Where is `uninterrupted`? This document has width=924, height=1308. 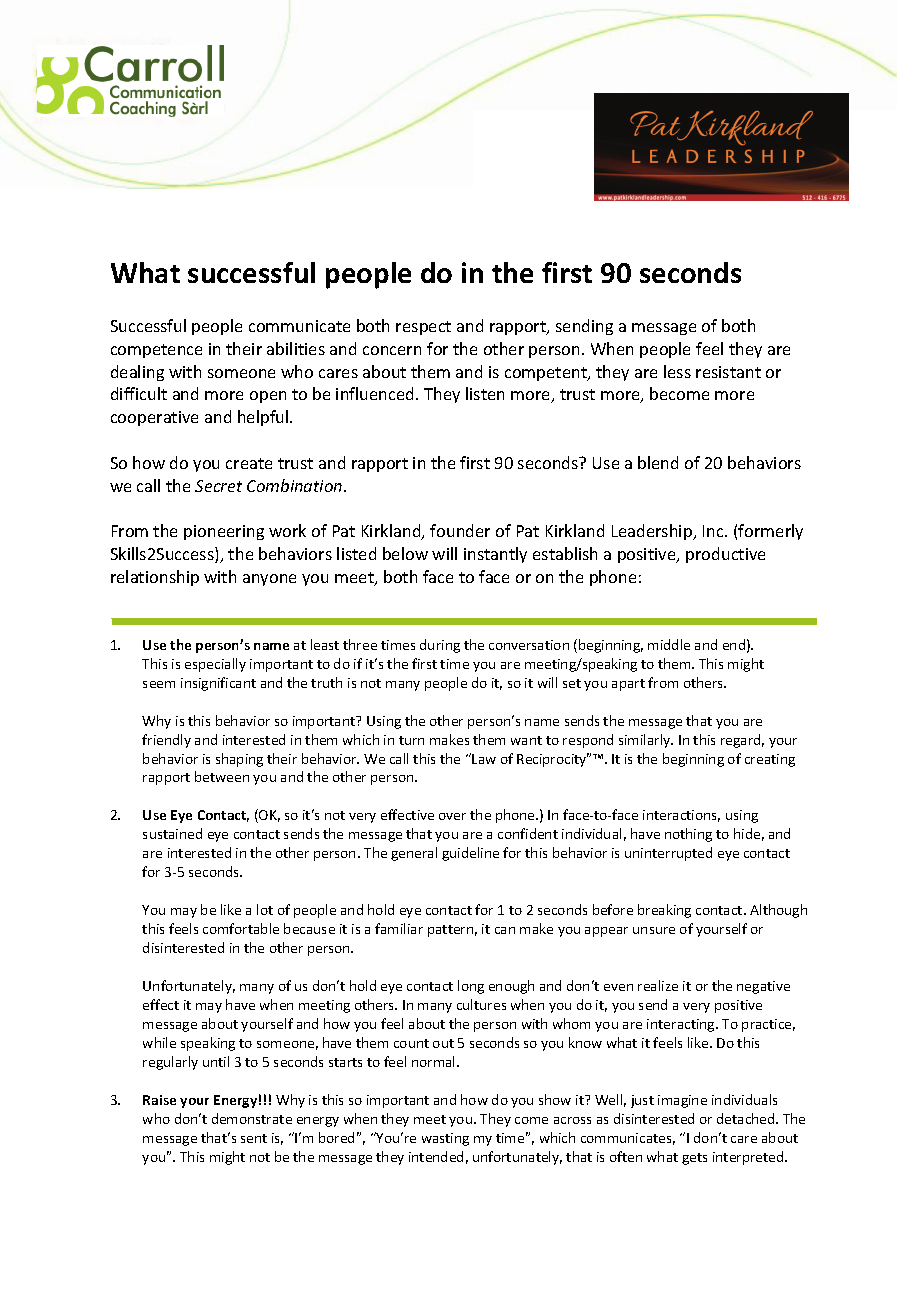
uninterrupted is located at coordinates (668, 854).
